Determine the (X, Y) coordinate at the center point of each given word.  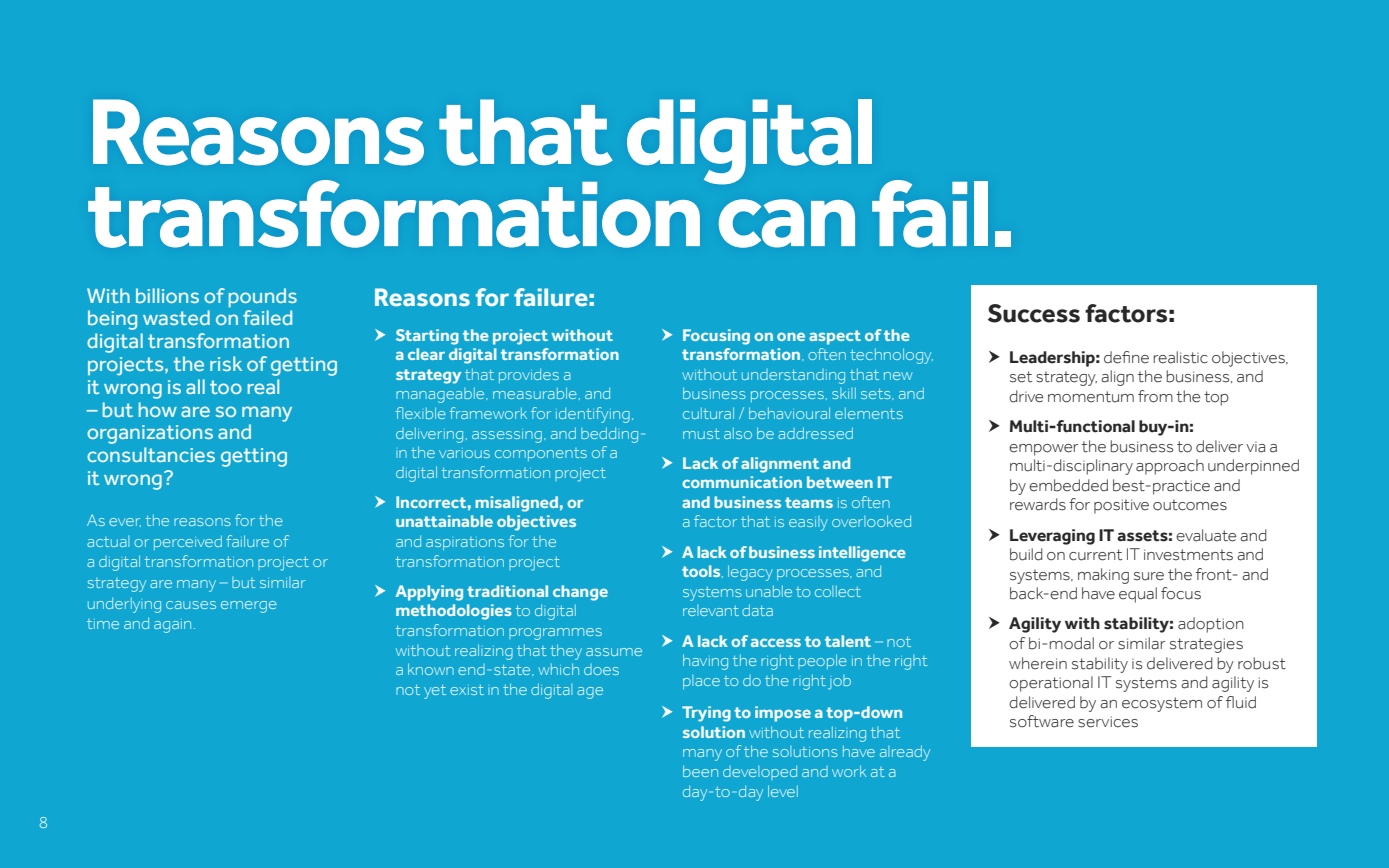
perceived (188, 542)
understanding (793, 376)
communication (742, 482)
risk (226, 363)
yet (435, 692)
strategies (1206, 645)
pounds (263, 298)
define (1126, 357)
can (787, 223)
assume (614, 652)
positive (1121, 506)
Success (1034, 313)
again (172, 626)
